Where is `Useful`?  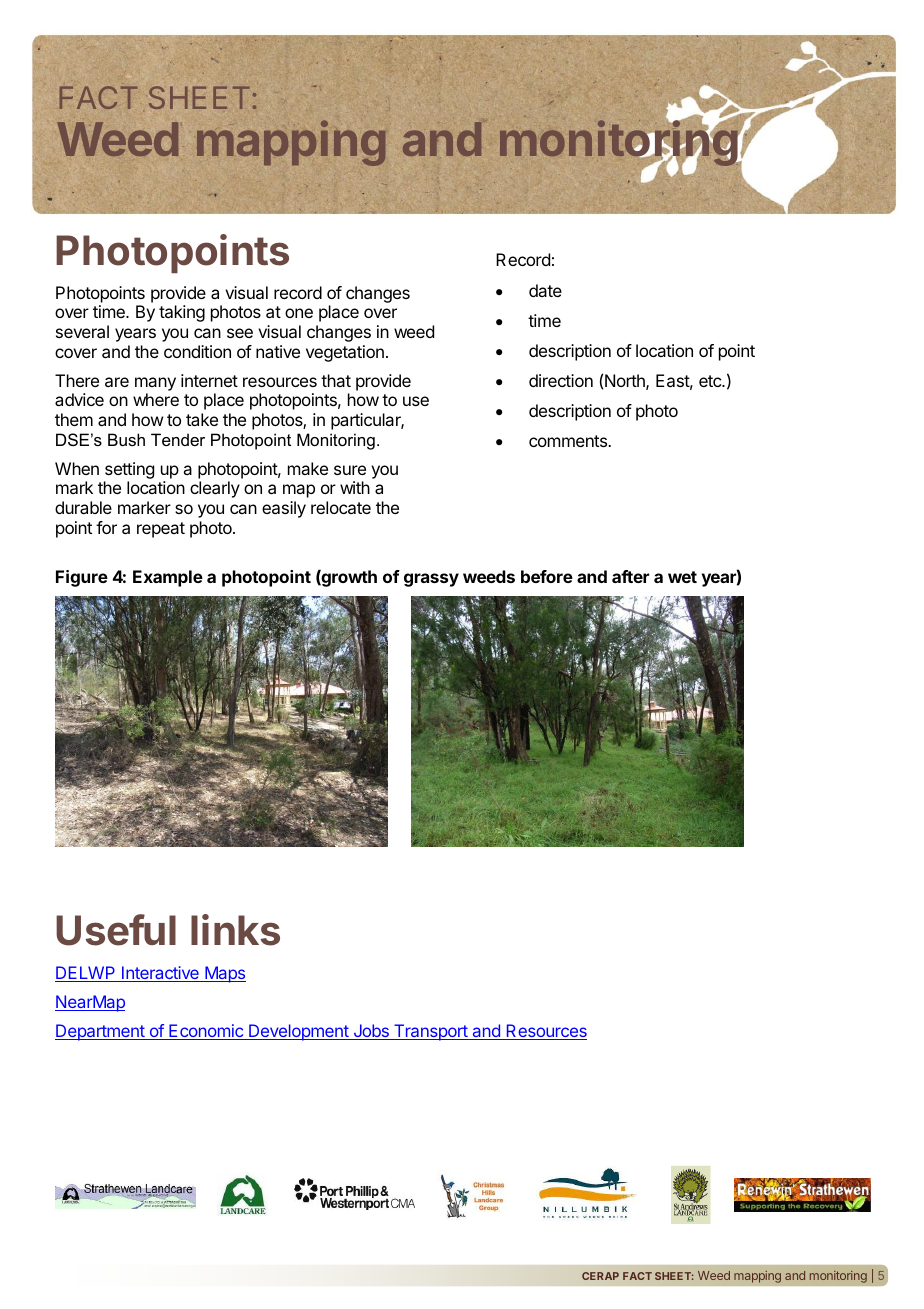
Useful is located at coordinates (116, 930).
